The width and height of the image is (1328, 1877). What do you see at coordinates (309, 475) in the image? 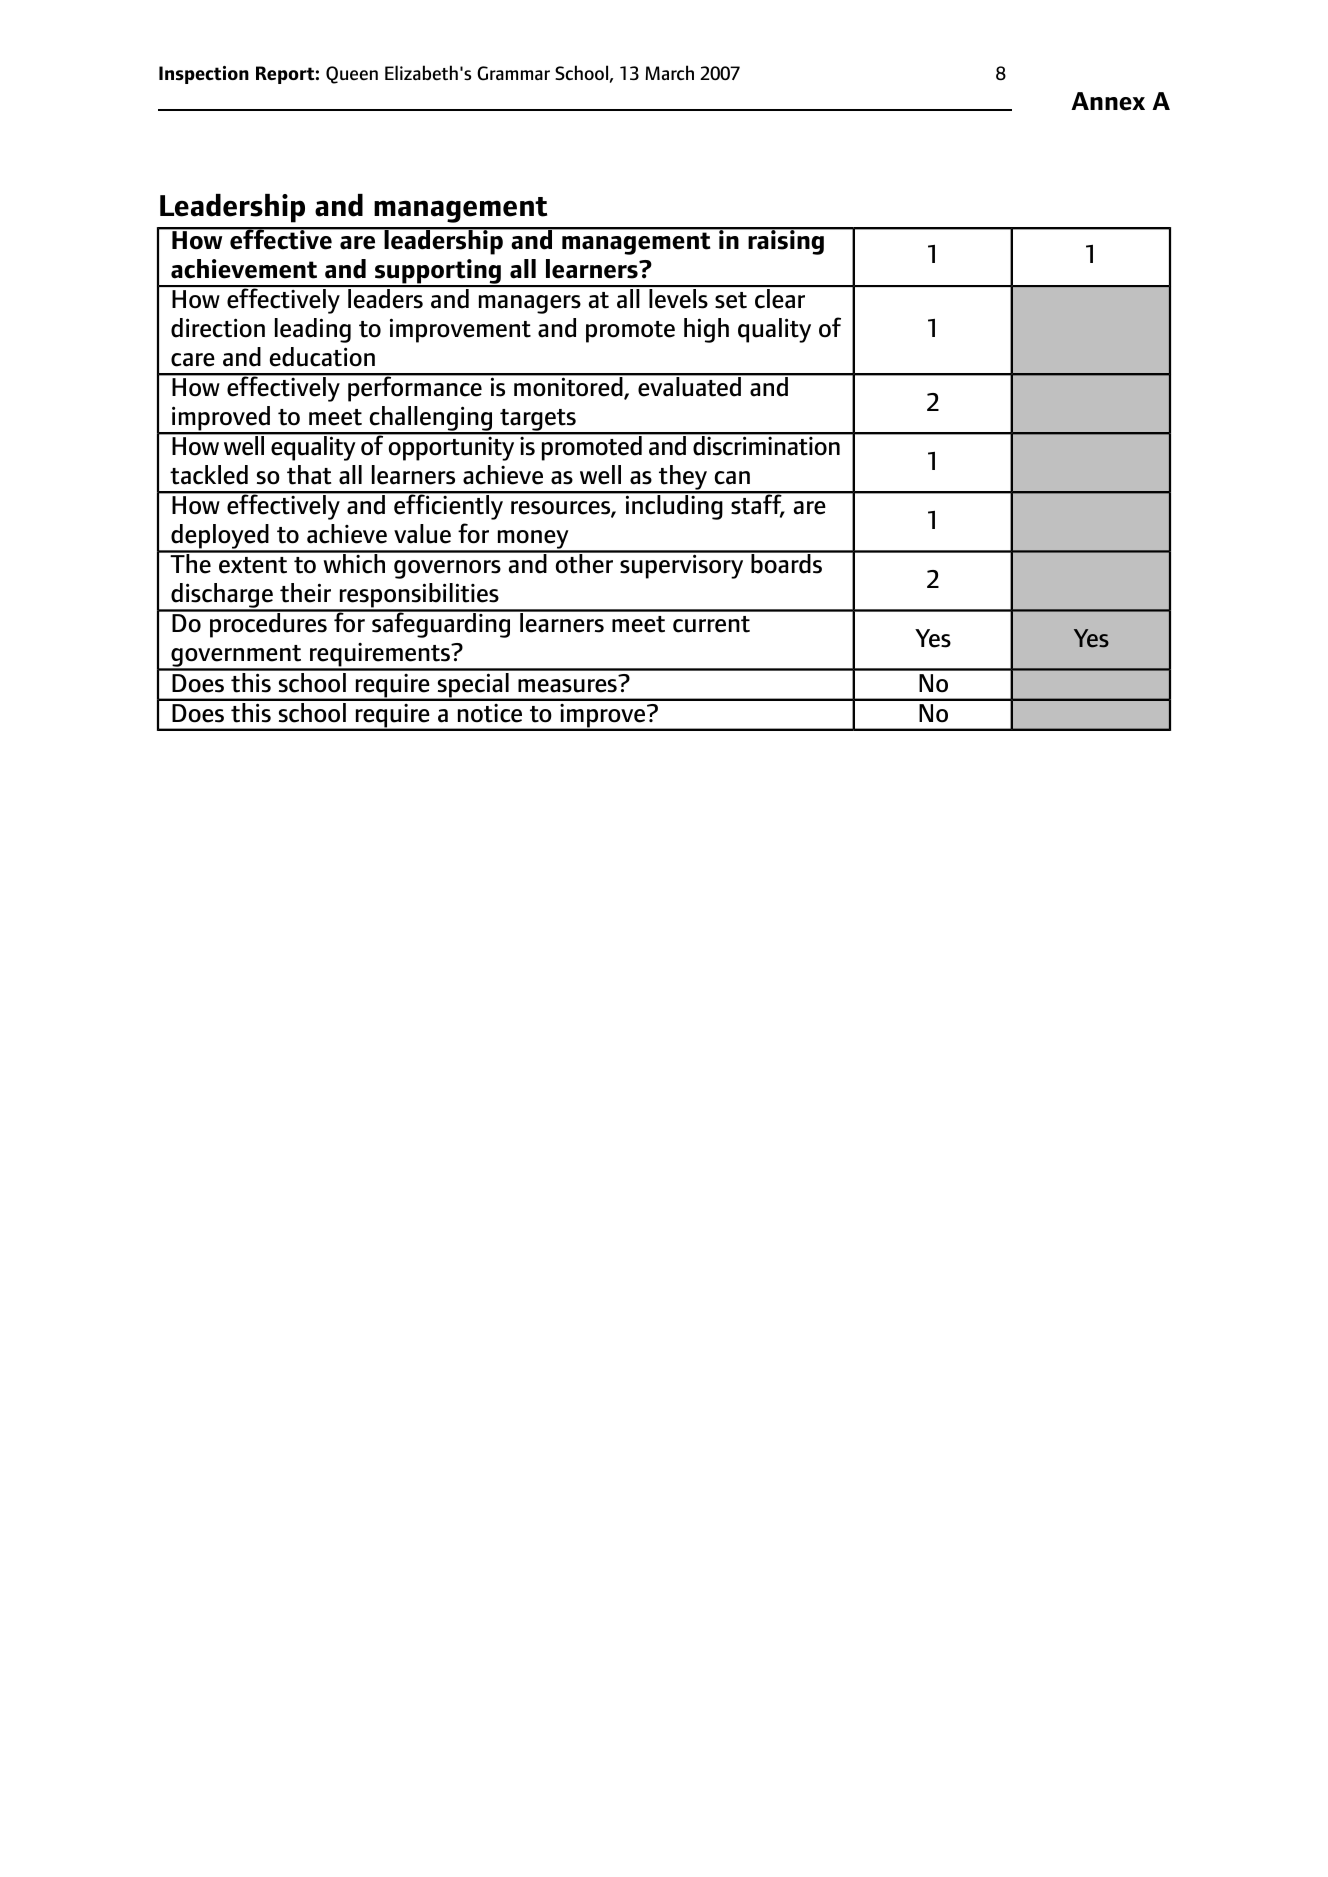
I see `that` at bounding box center [309, 475].
